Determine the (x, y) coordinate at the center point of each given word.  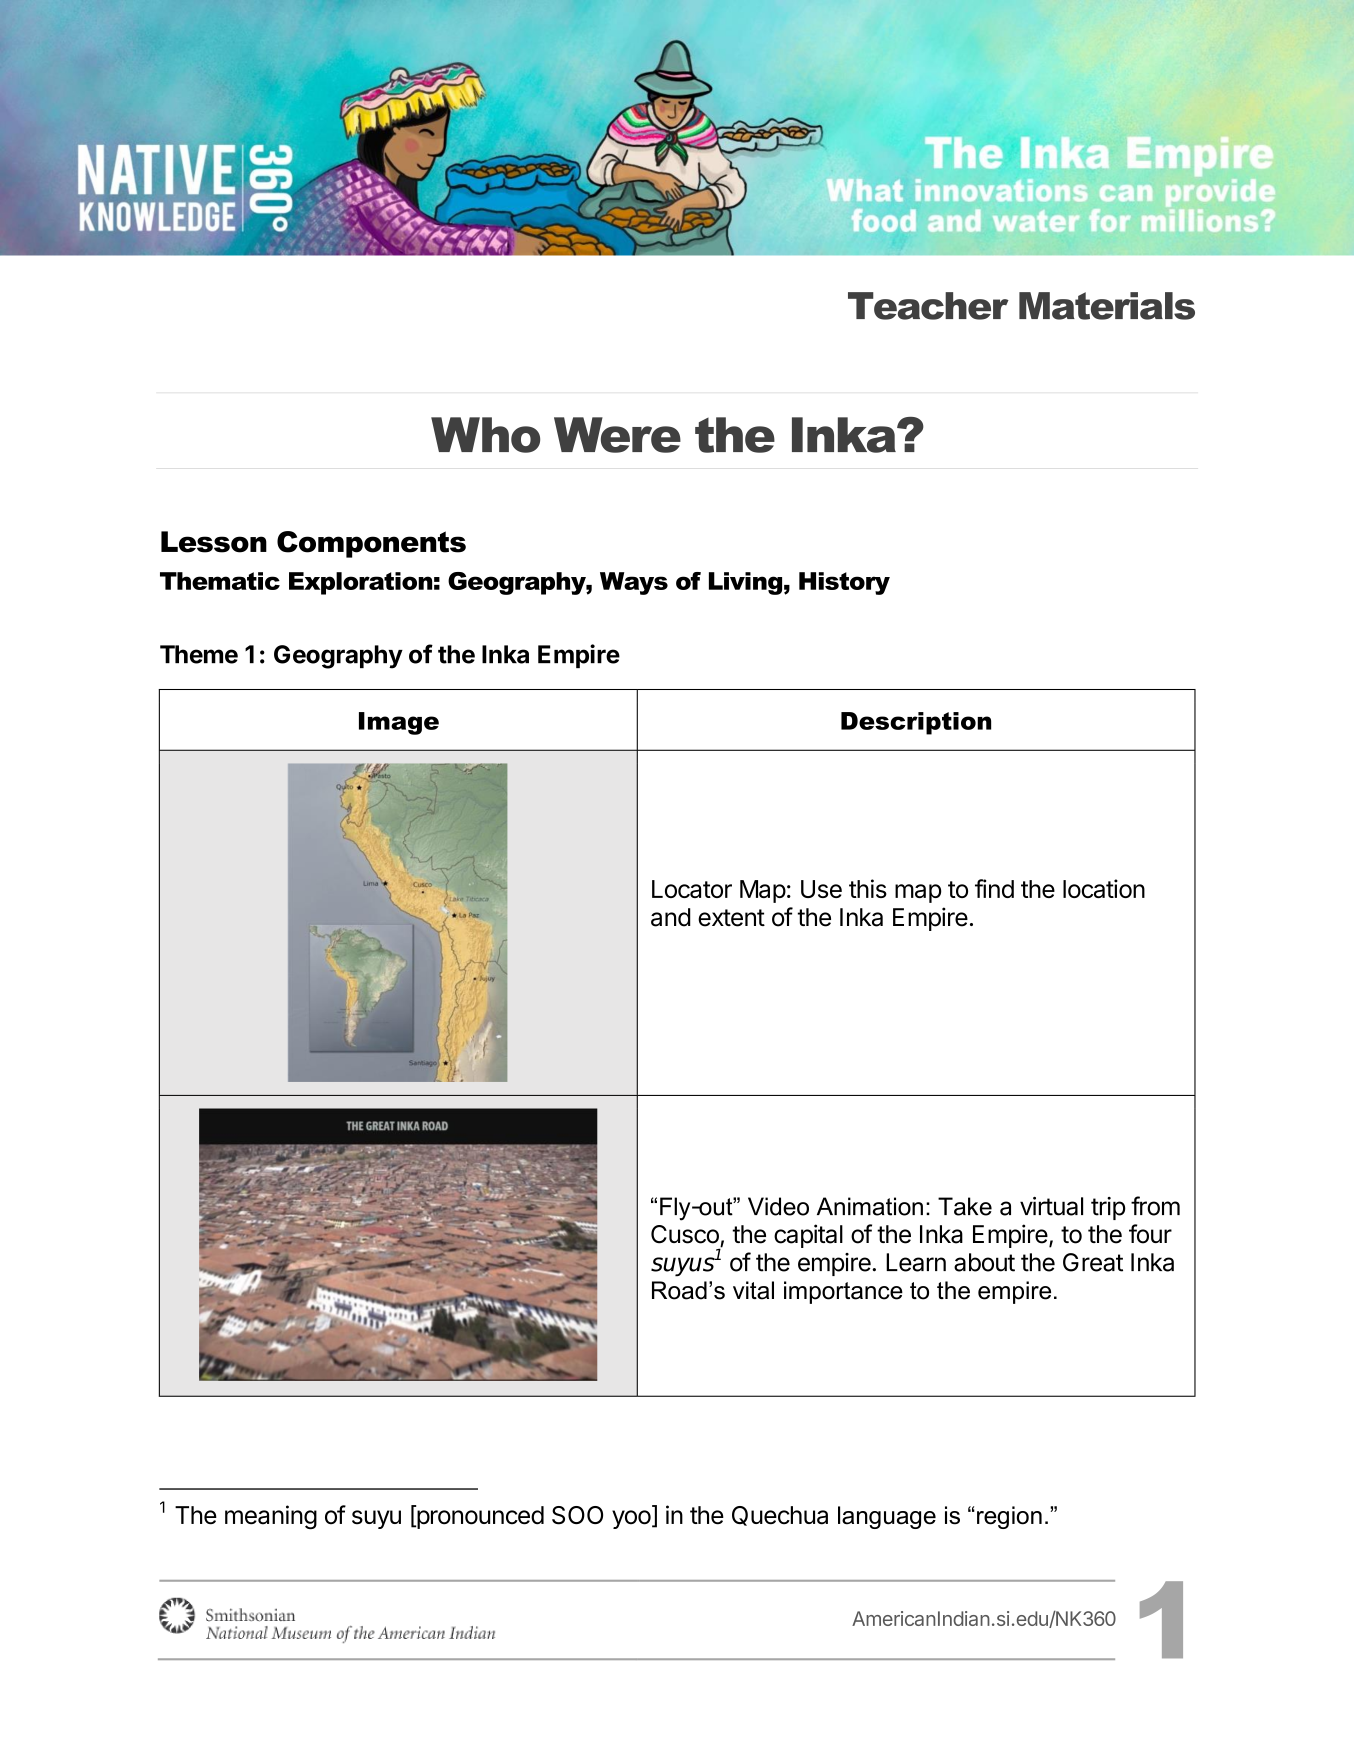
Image (399, 723)
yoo (631, 1519)
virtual (1051, 1206)
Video (778, 1206)
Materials (1107, 306)
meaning (271, 1517)
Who (485, 435)
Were (617, 435)
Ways (634, 583)
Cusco (685, 1234)
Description (916, 723)
